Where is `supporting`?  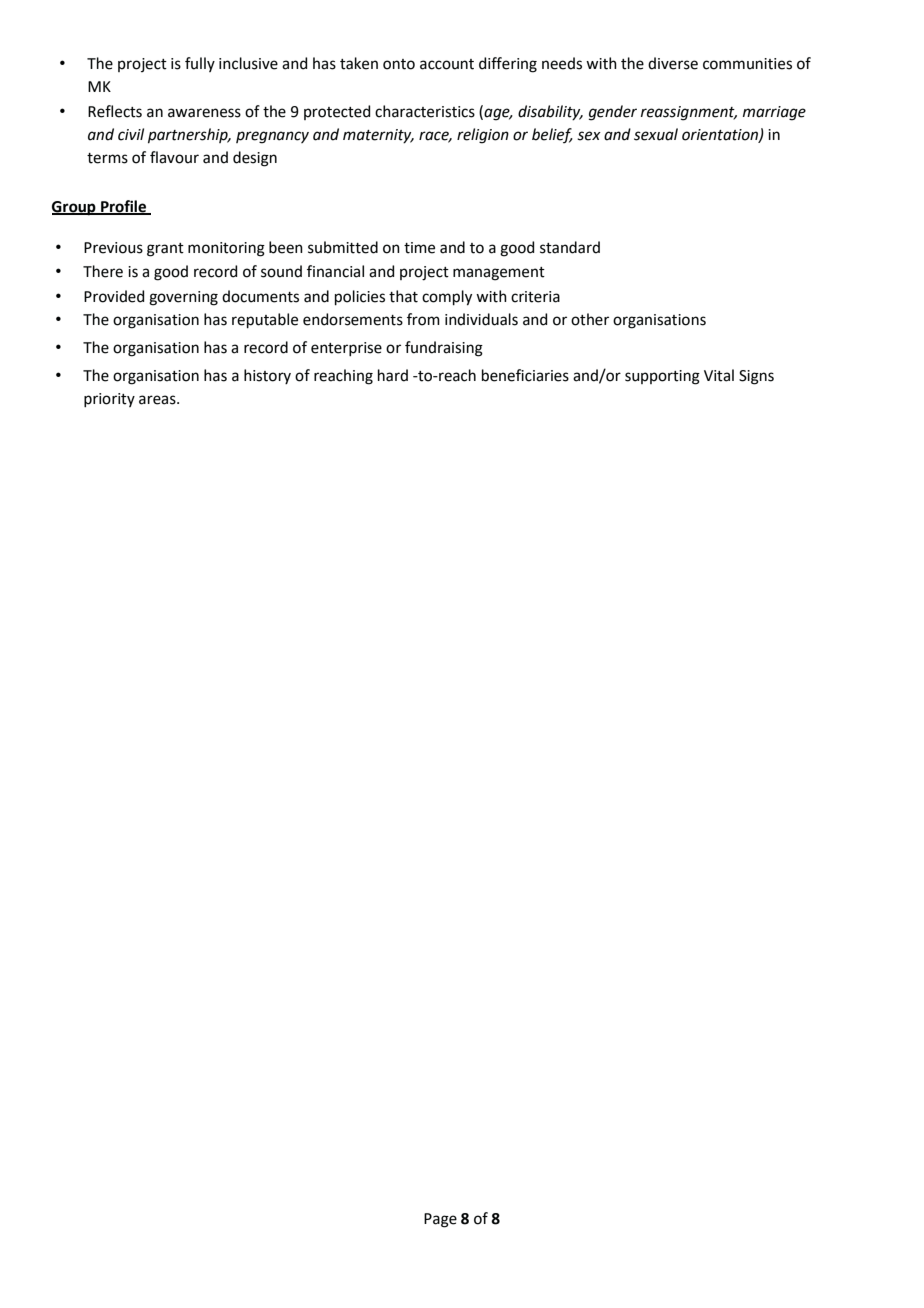 supporting is located at coordinates (662, 377).
